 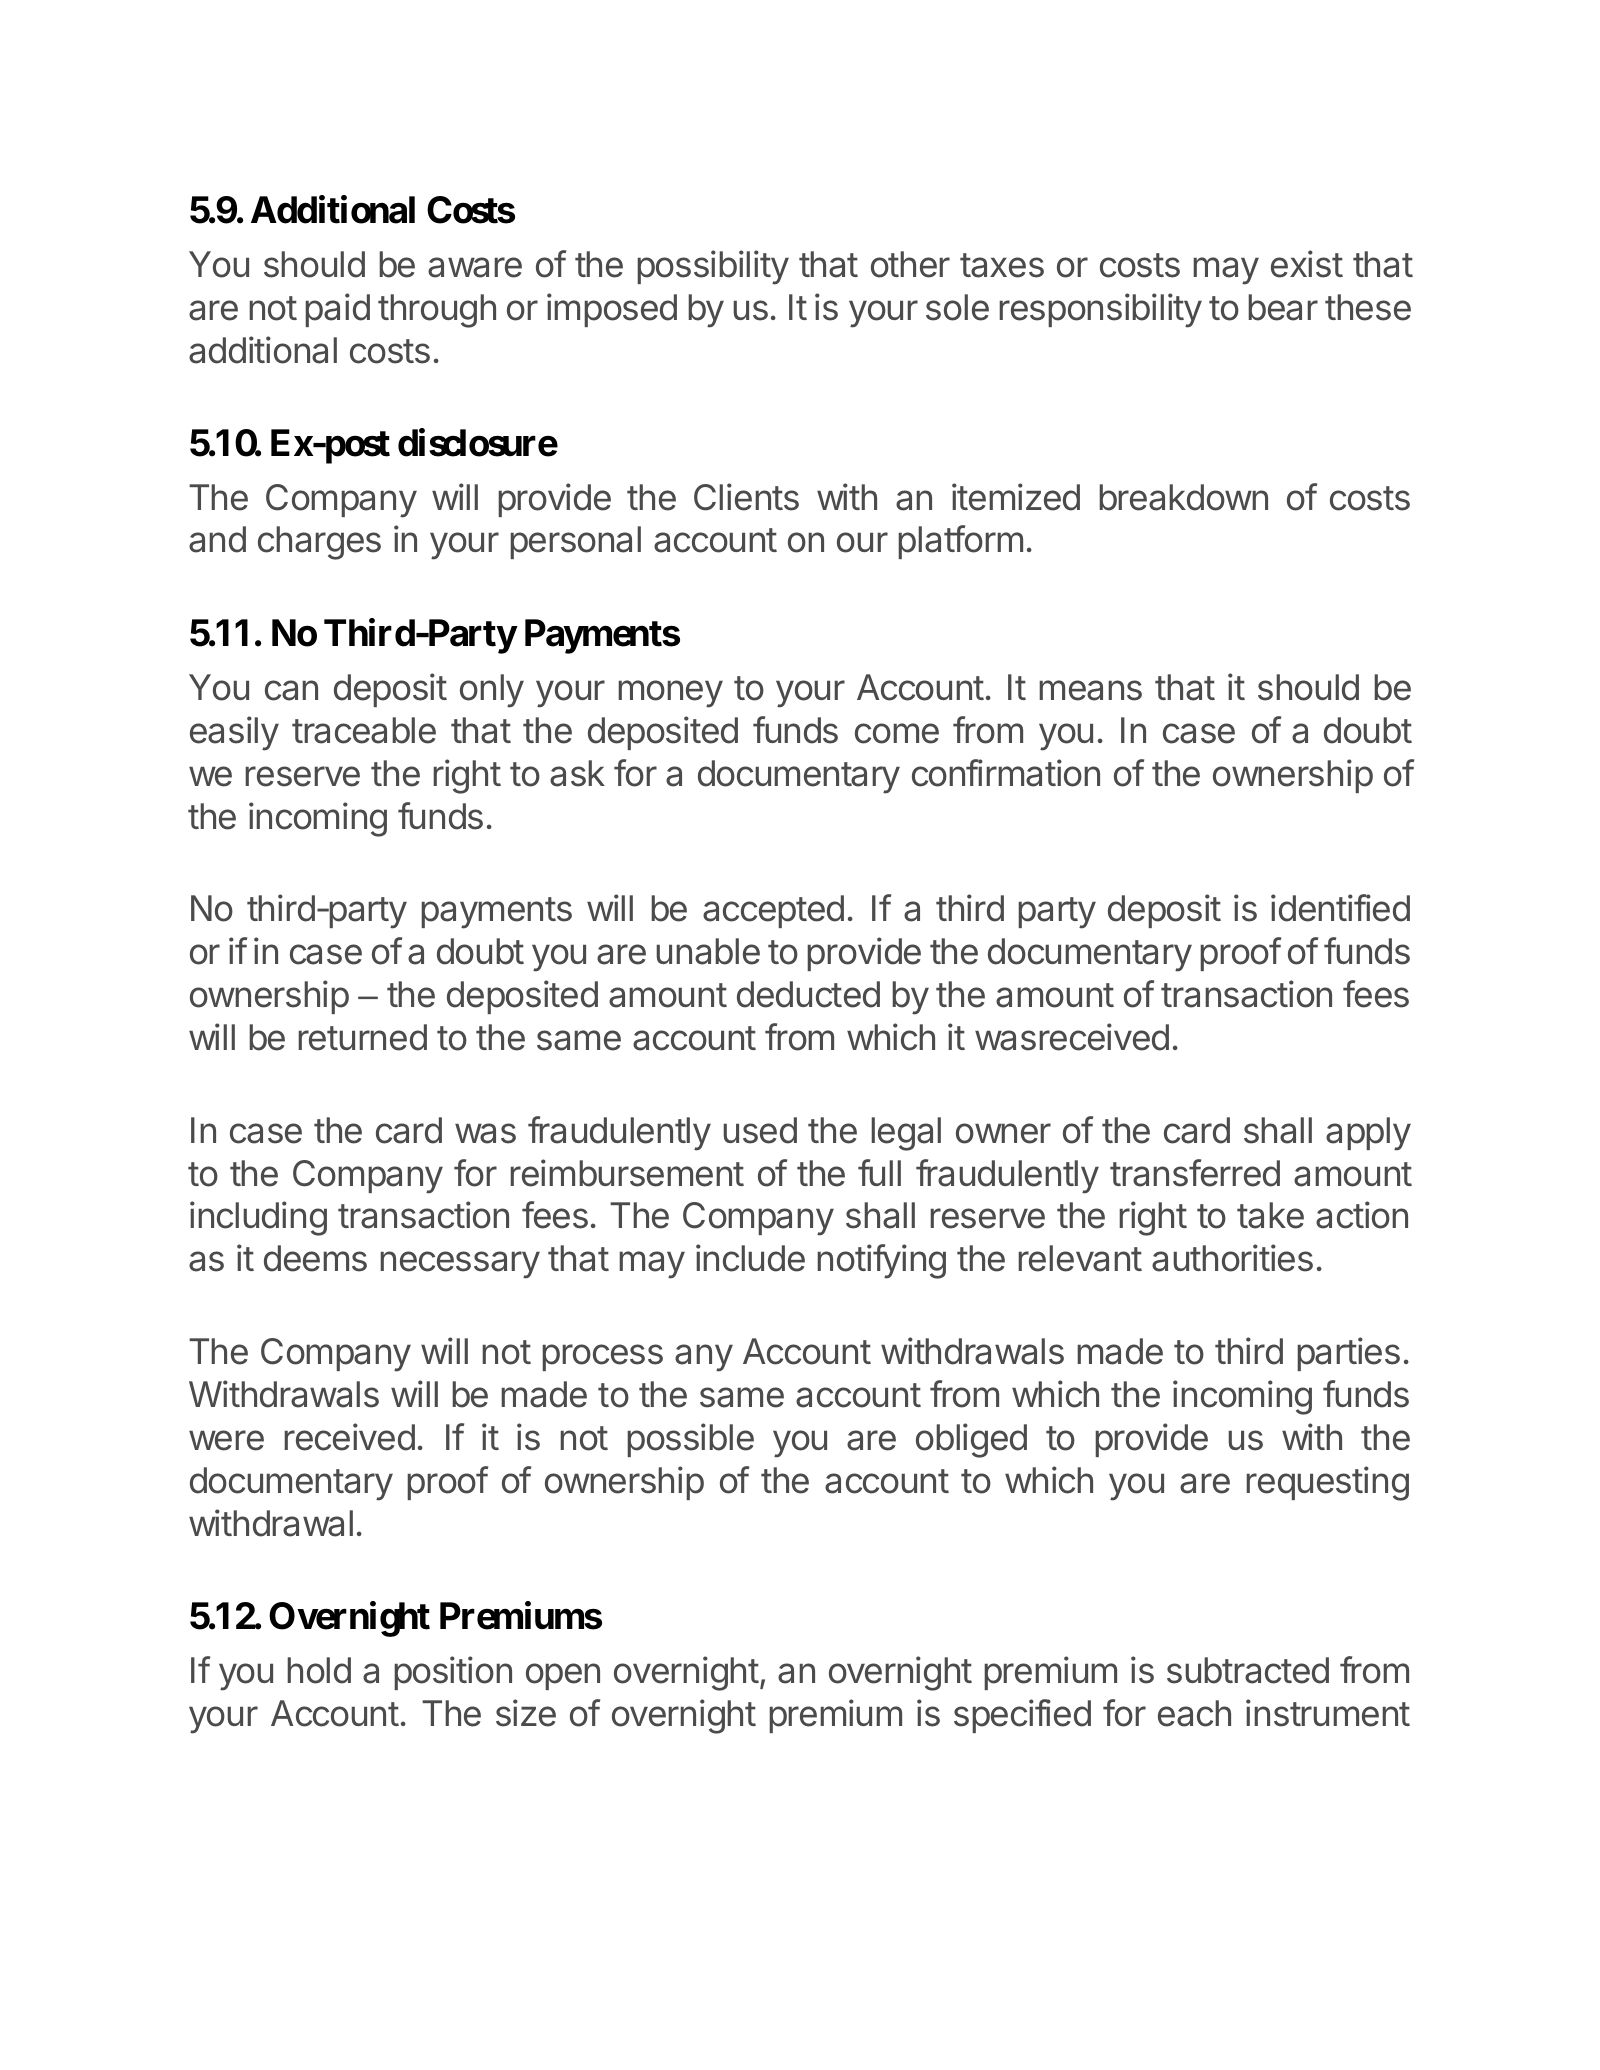 I want to click on subtracted, so click(x=1248, y=1670).
